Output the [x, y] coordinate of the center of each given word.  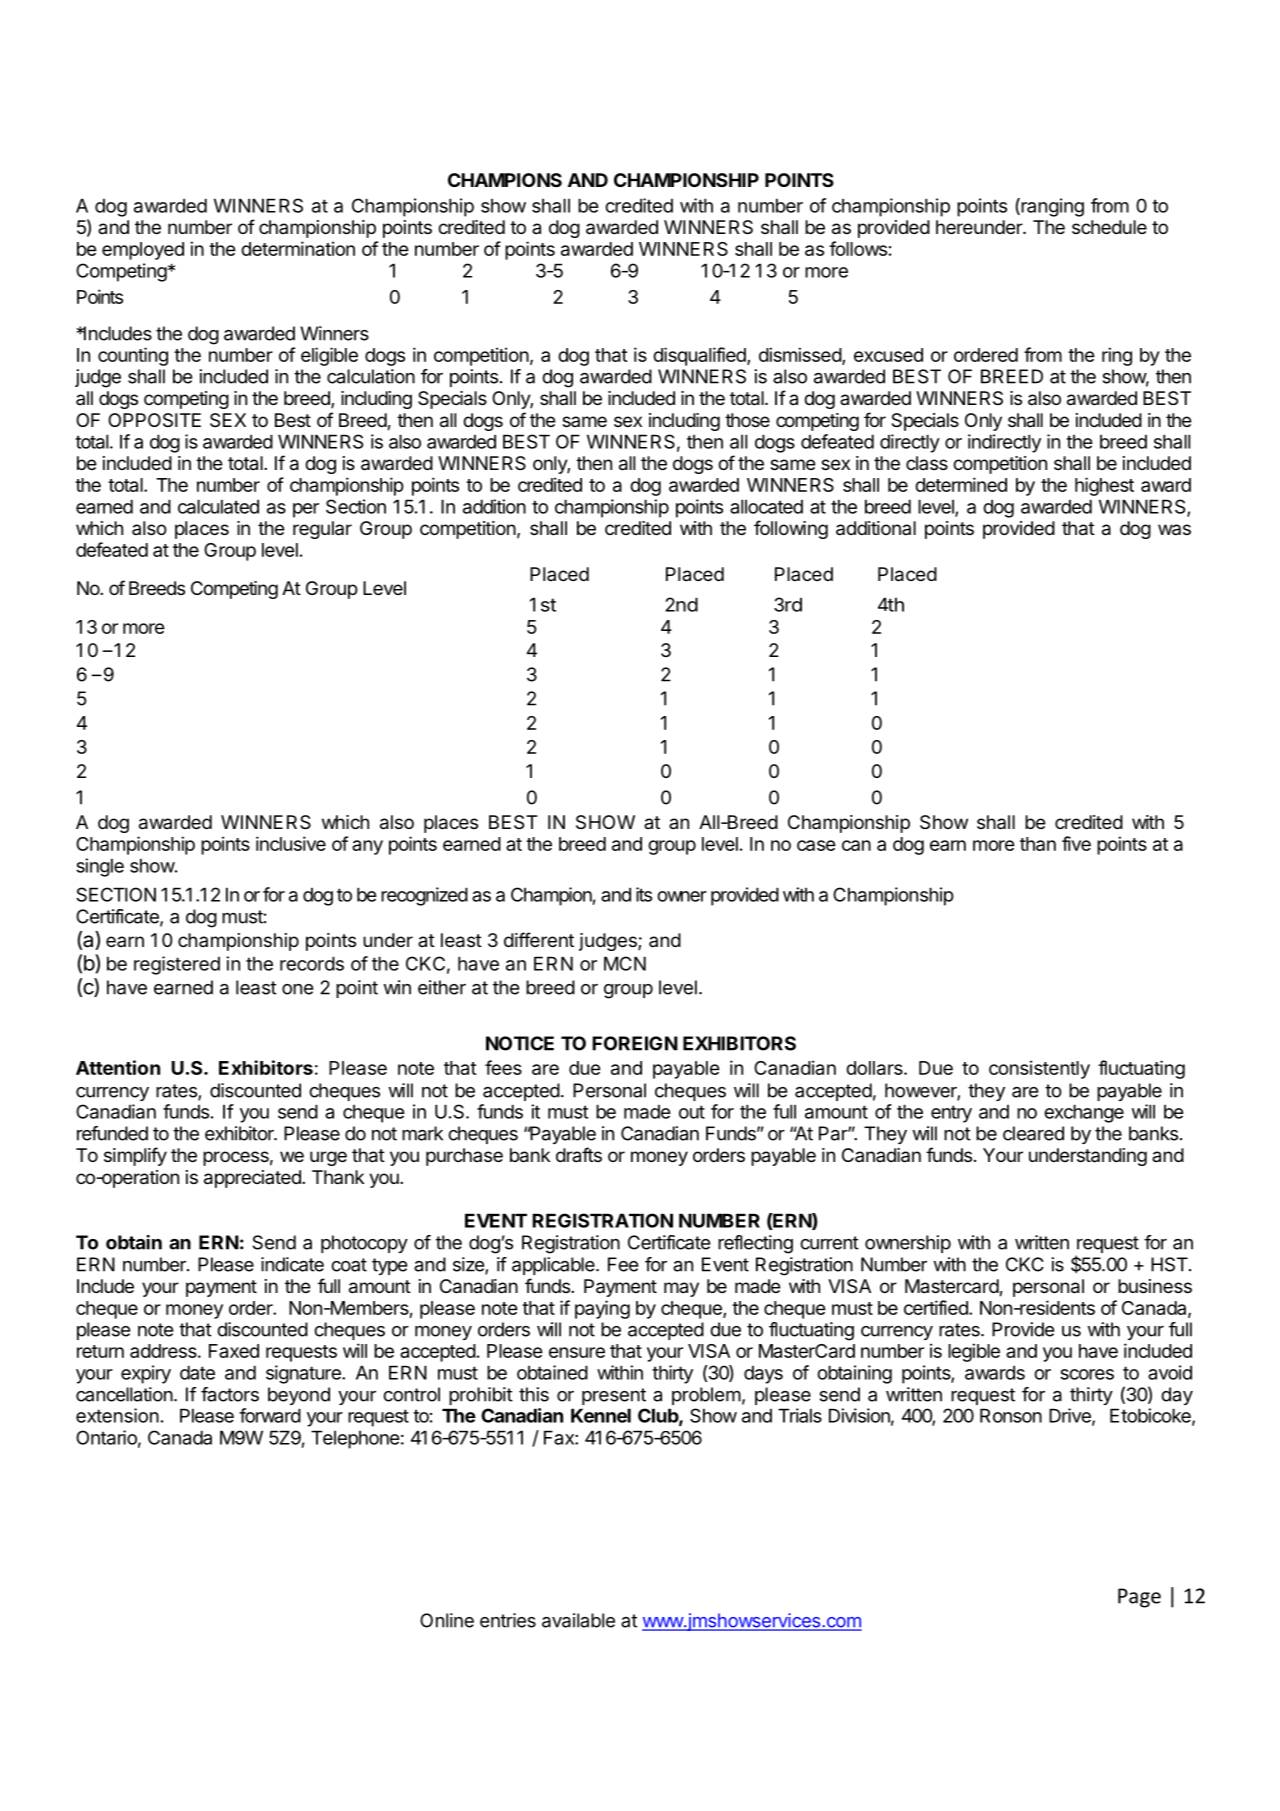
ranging [1051, 207]
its [644, 894]
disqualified [700, 356]
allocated [766, 506]
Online [447, 1620]
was [1174, 530]
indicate [292, 1264]
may [681, 1289]
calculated [218, 506]
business [1155, 1286]
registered [177, 965]
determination [298, 248]
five [1076, 843]
